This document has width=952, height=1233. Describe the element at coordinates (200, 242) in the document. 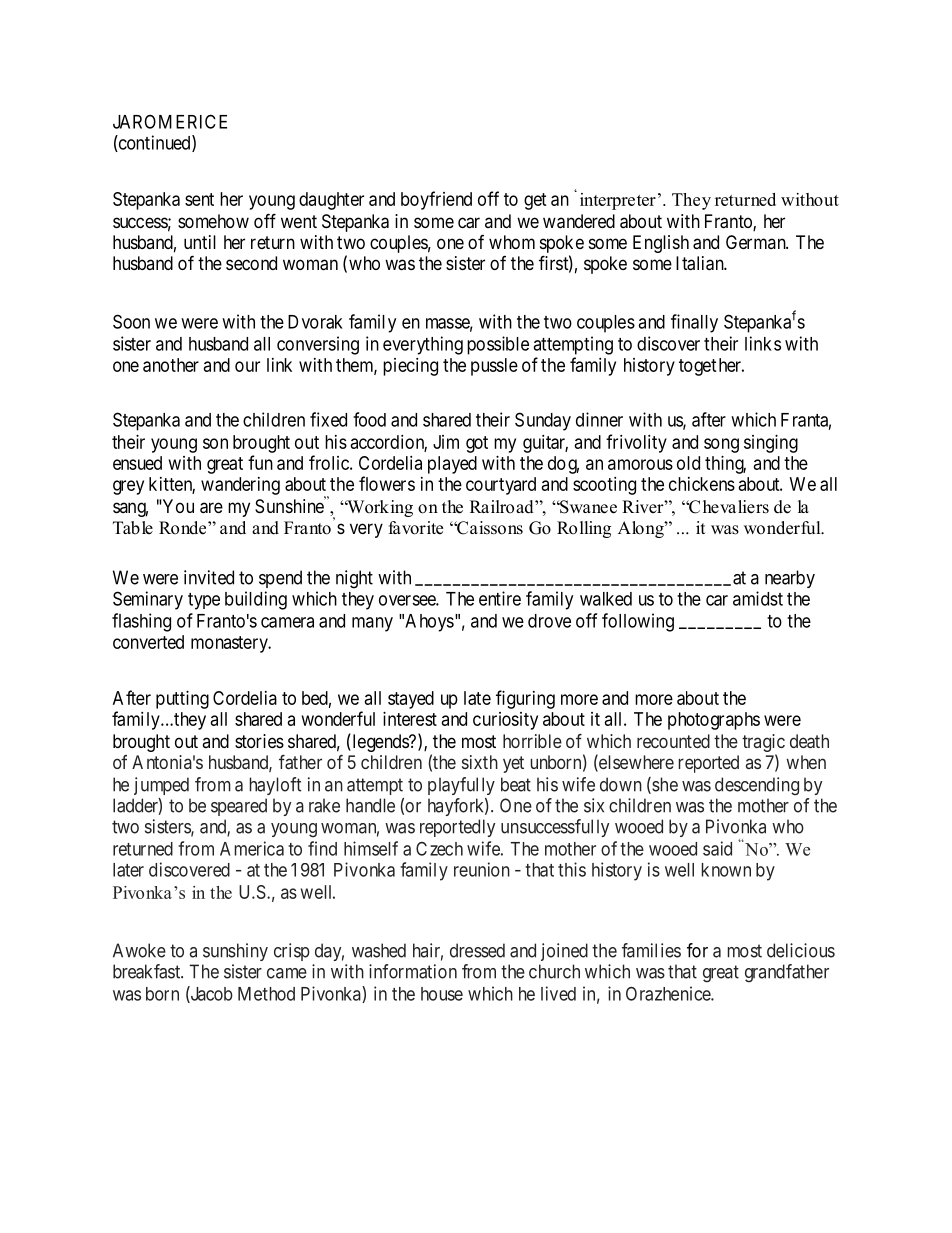

I see `until` at that location.
